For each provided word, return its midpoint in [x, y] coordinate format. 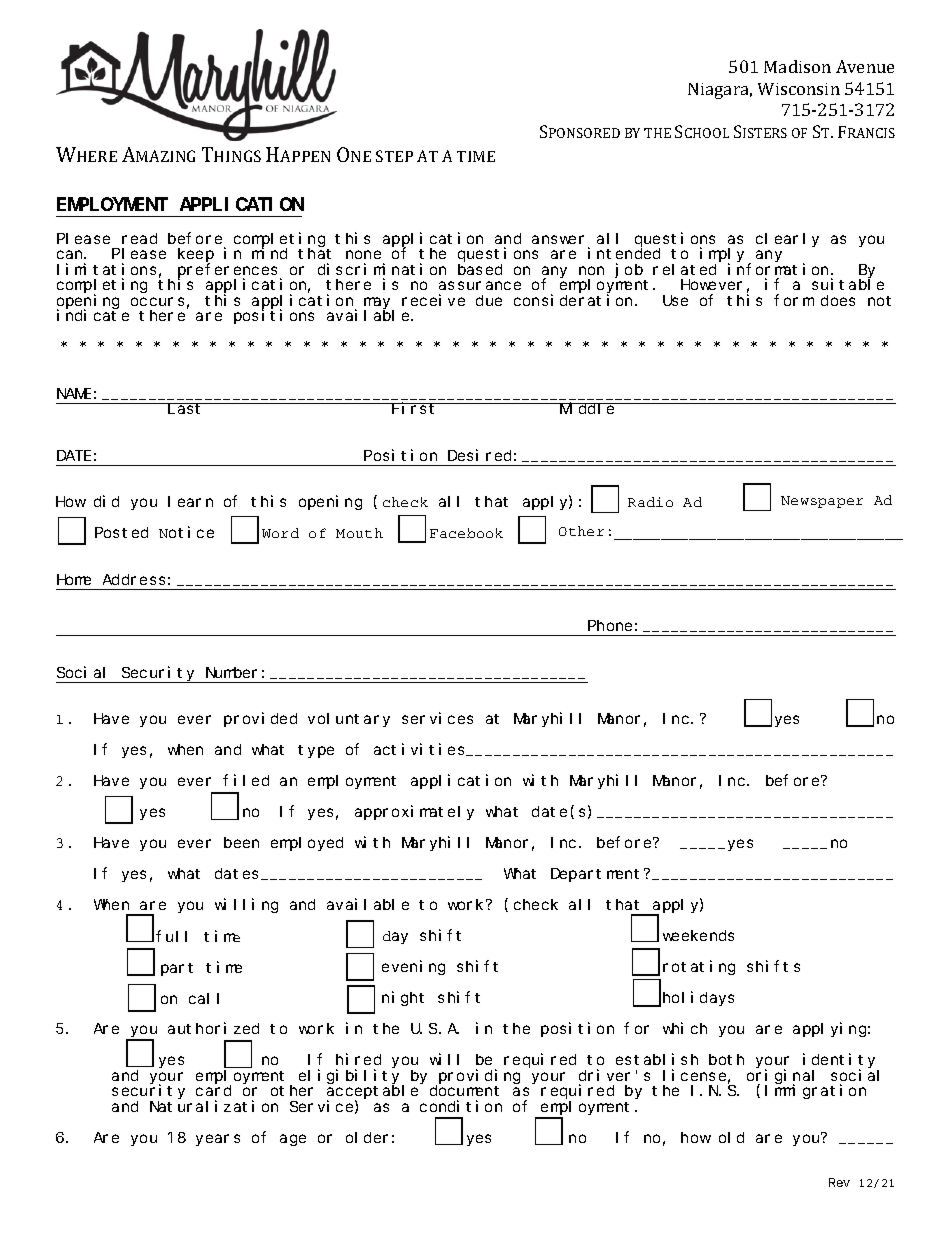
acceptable [372, 1093]
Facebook [466, 533]
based [480, 269]
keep [196, 256]
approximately [414, 812]
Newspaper [822, 502]
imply [724, 256]
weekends [698, 935]
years [218, 1140]
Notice [186, 532]
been [241, 842]
